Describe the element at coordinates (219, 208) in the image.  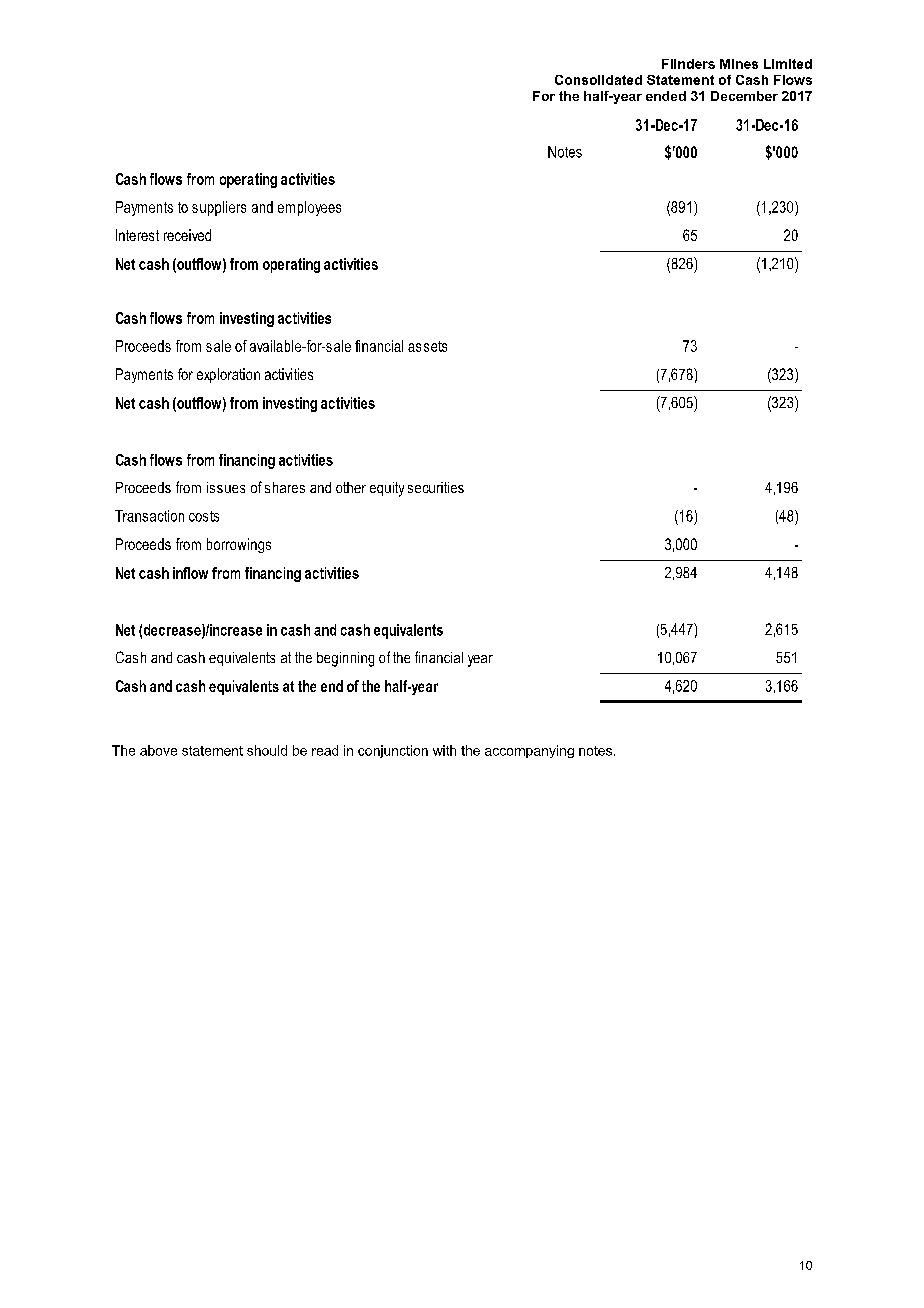
I see `suppliers` at that location.
